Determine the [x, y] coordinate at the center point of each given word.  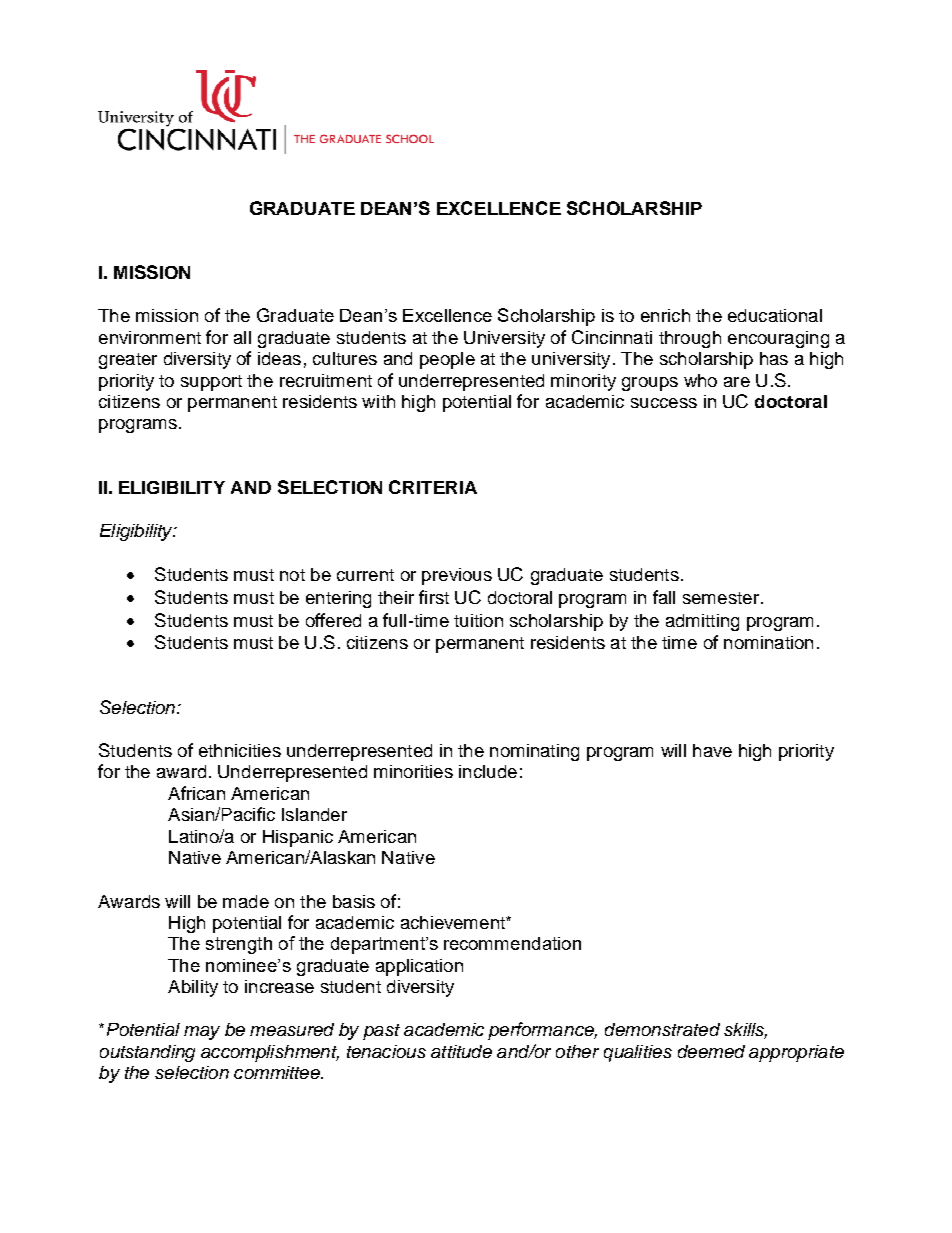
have [712, 750]
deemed [711, 1051]
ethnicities [240, 750]
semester [721, 598]
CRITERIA [433, 487]
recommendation [512, 943]
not [292, 575]
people [447, 360]
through [690, 339]
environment [150, 337]
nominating [534, 752]
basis [354, 901]
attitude [461, 1051]
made [246, 901]
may [202, 1033]
